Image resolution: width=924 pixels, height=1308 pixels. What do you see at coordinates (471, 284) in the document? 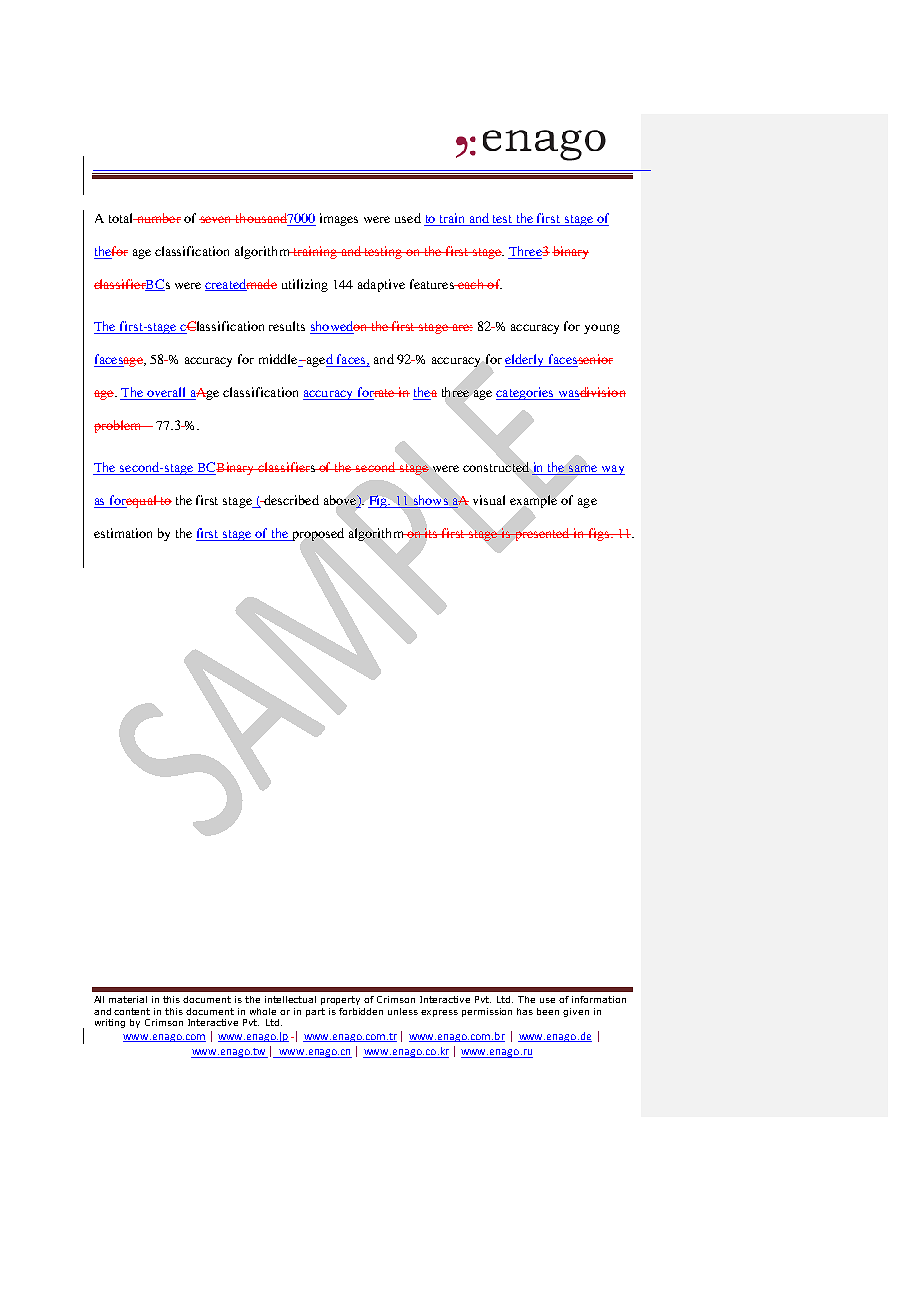
I see `each` at bounding box center [471, 284].
